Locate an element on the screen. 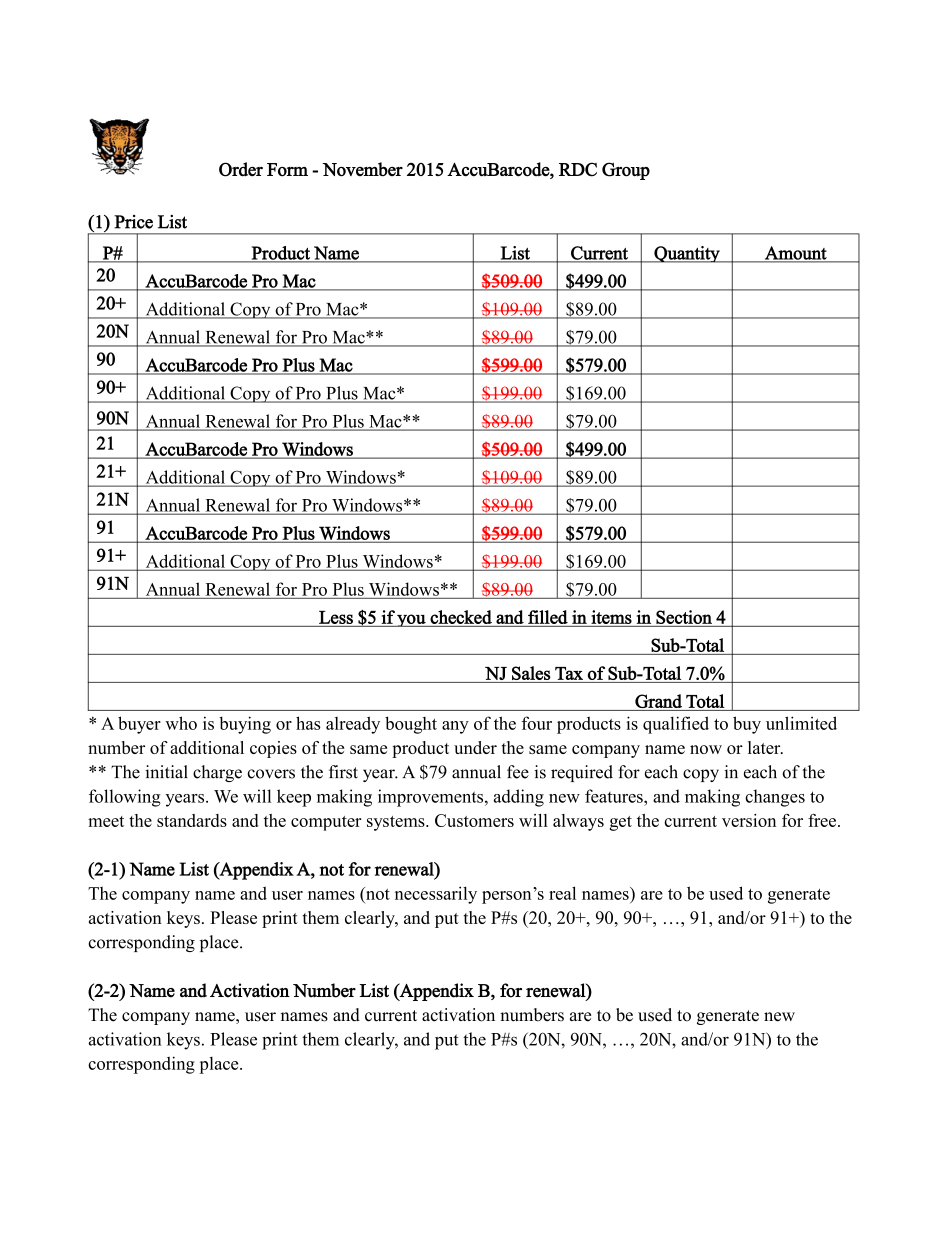 The width and height of the screenshot is (952, 1233). Quantity is located at coordinates (687, 254).
